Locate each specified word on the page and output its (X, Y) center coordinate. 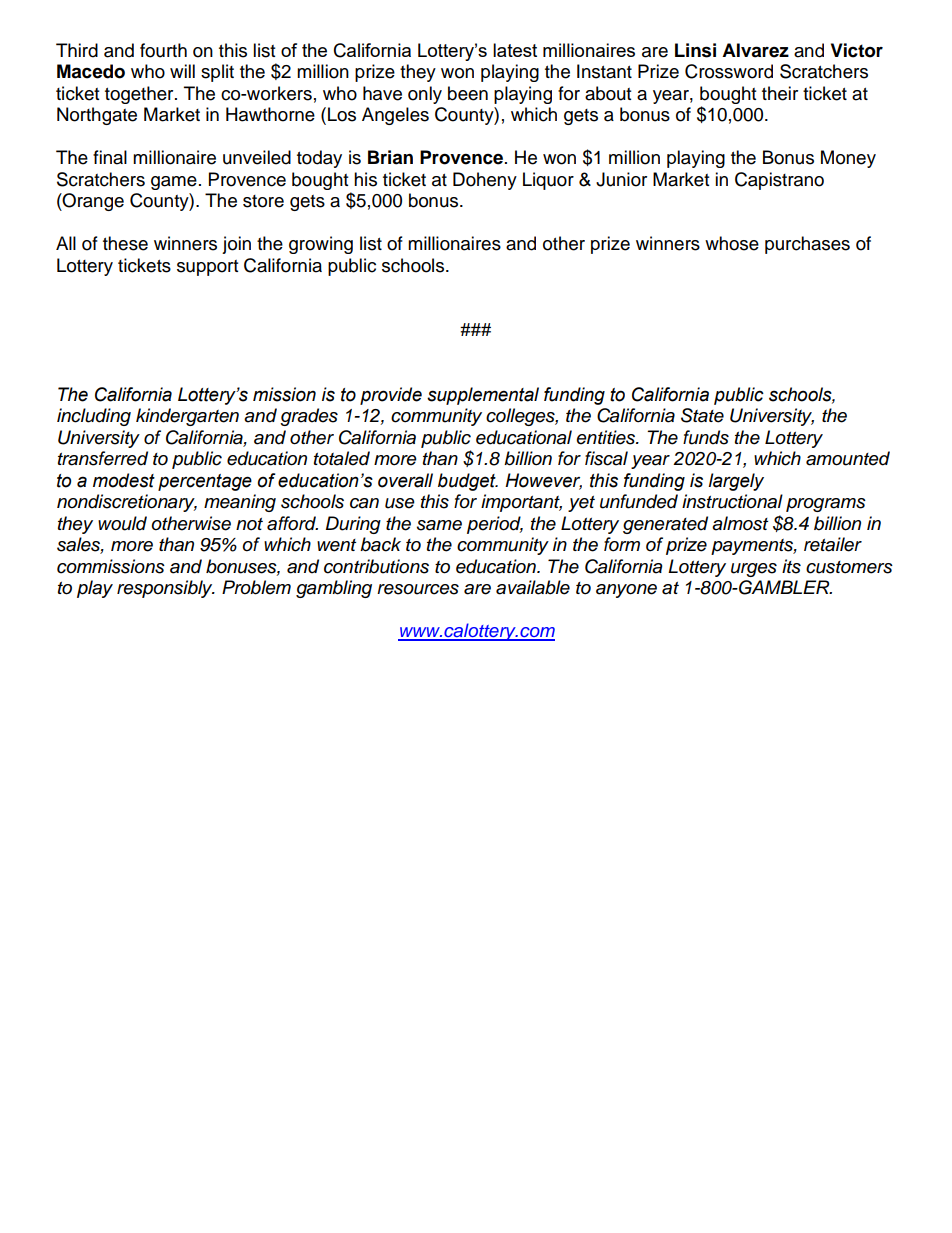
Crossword (729, 71)
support (207, 268)
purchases (807, 245)
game (174, 183)
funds (706, 437)
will (182, 71)
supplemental (483, 396)
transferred (103, 458)
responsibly (166, 589)
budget (468, 482)
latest (515, 50)
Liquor (548, 181)
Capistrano (779, 181)
